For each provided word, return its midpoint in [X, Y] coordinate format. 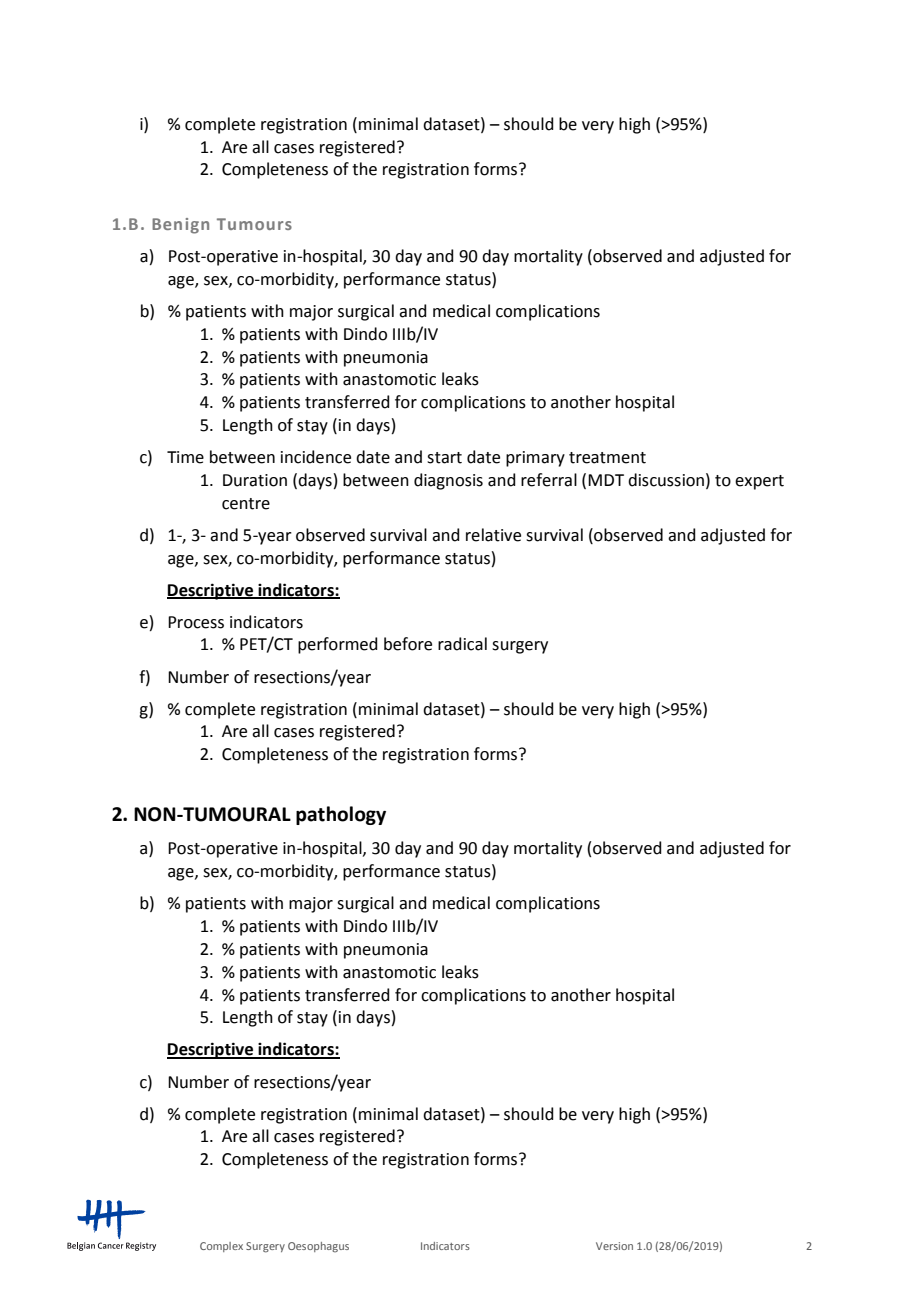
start [444, 458]
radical [462, 644]
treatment [607, 458]
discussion [666, 480]
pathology [341, 815]
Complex [221, 1247]
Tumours [254, 224]
